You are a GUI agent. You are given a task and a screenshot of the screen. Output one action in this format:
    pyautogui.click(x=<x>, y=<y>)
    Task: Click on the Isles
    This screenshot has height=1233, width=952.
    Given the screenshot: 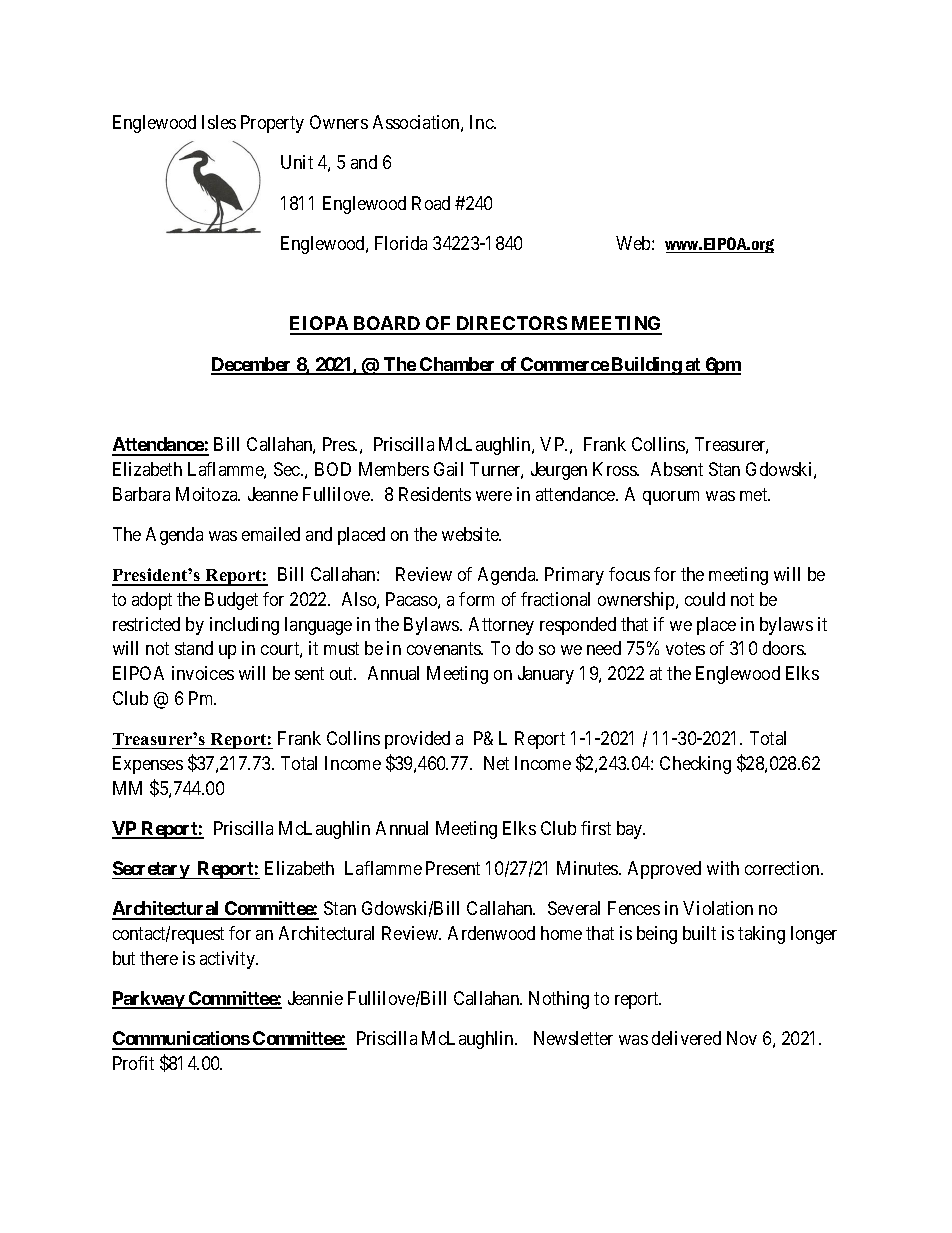 What is the action you would take?
    pyautogui.click(x=219, y=122)
